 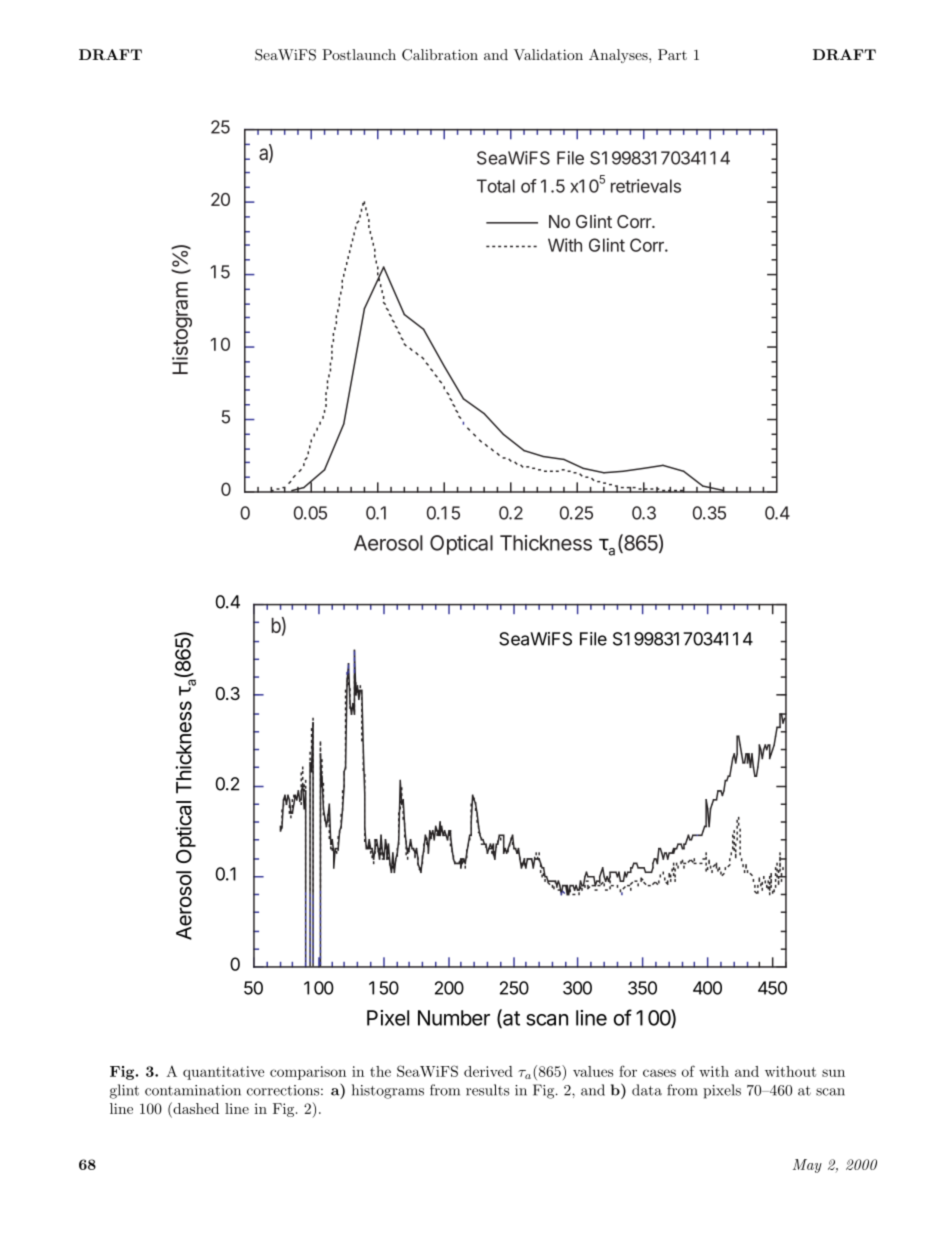 I want to click on Number, so click(x=454, y=1018).
